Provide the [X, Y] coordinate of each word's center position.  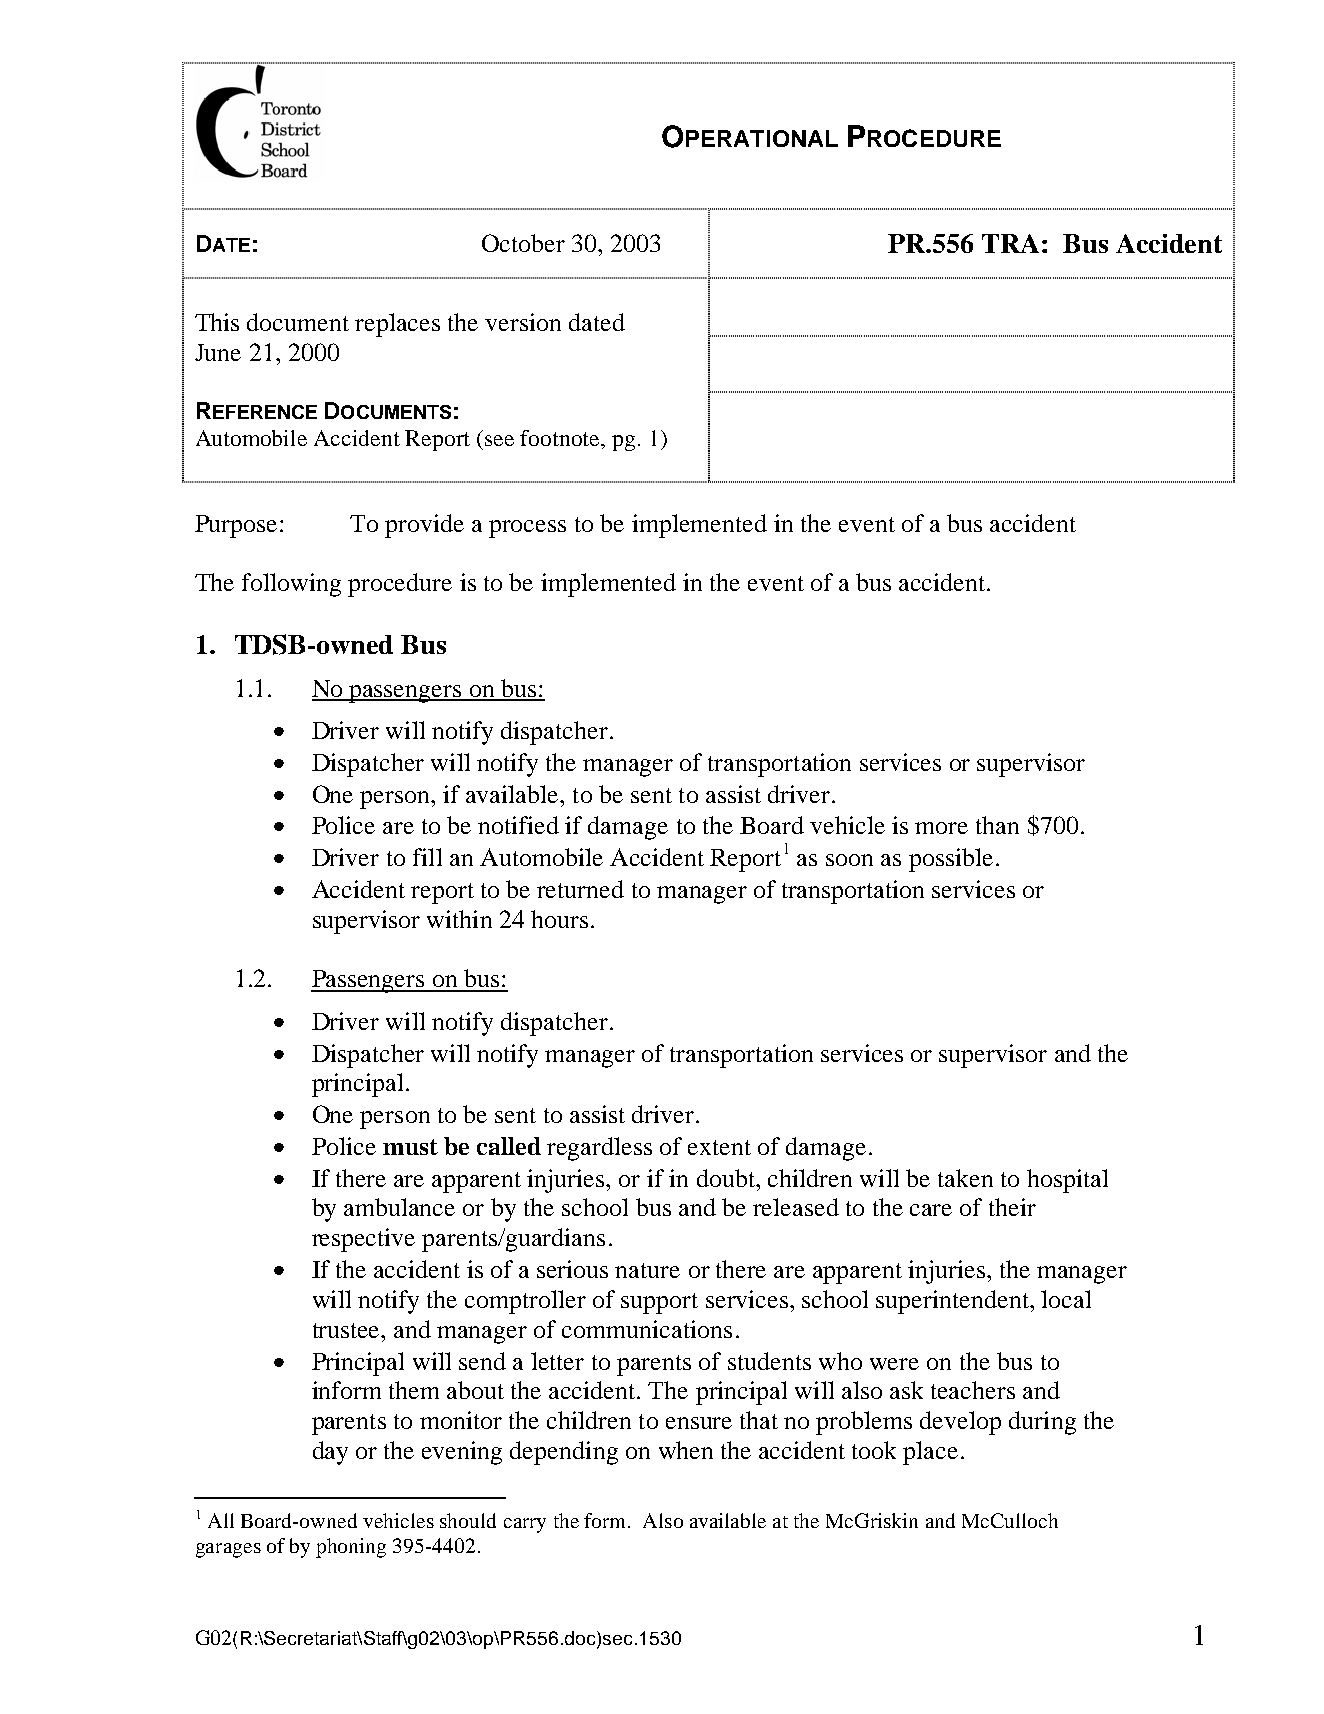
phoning [351, 1548]
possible [951, 860]
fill [427, 857]
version [523, 322]
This [217, 322]
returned [580, 889]
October [523, 243]
